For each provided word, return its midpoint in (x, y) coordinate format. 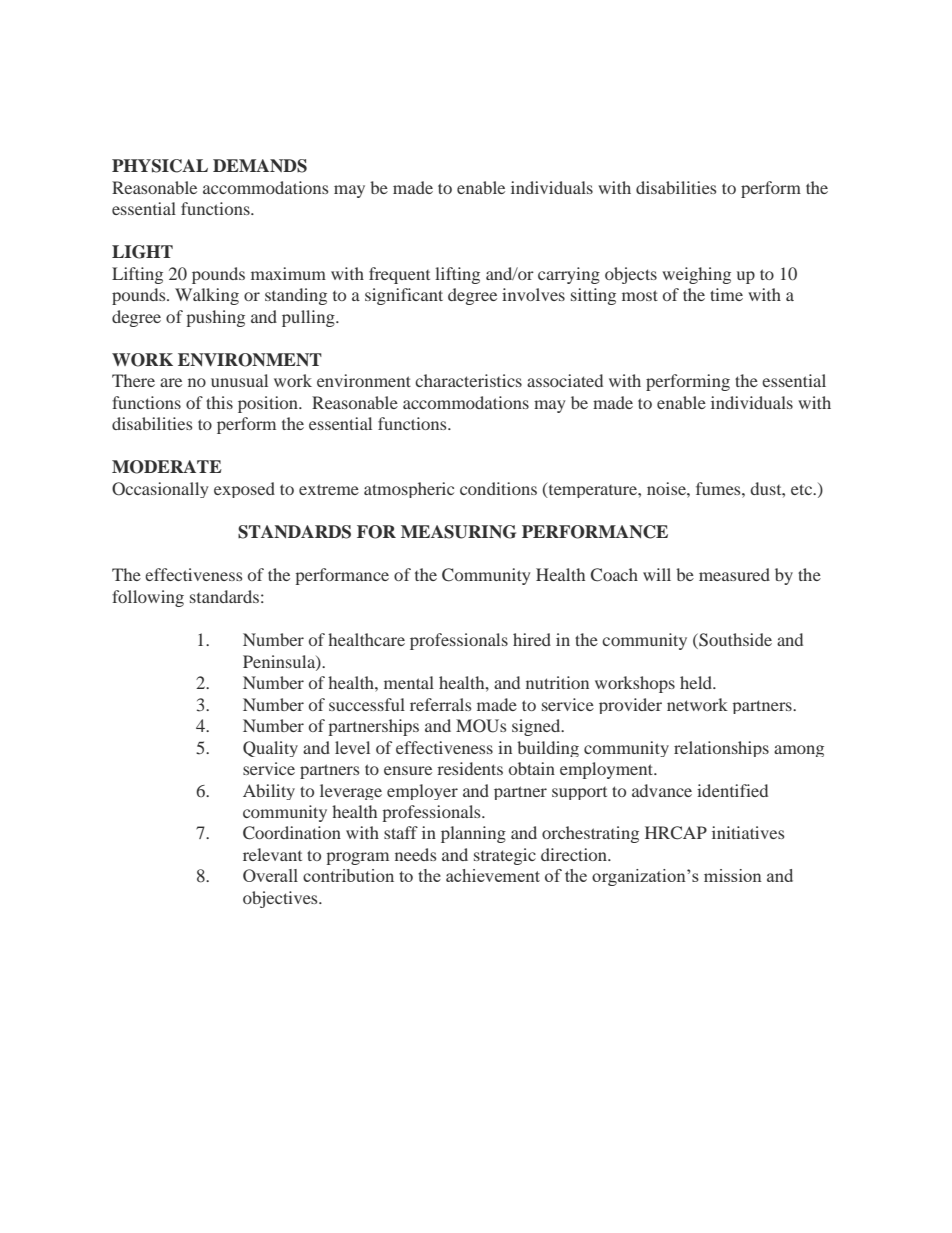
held (697, 682)
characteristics (468, 380)
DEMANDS (260, 166)
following (148, 598)
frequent (399, 275)
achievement (493, 875)
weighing (696, 275)
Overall (270, 875)
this (219, 402)
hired (532, 639)
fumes (719, 488)
